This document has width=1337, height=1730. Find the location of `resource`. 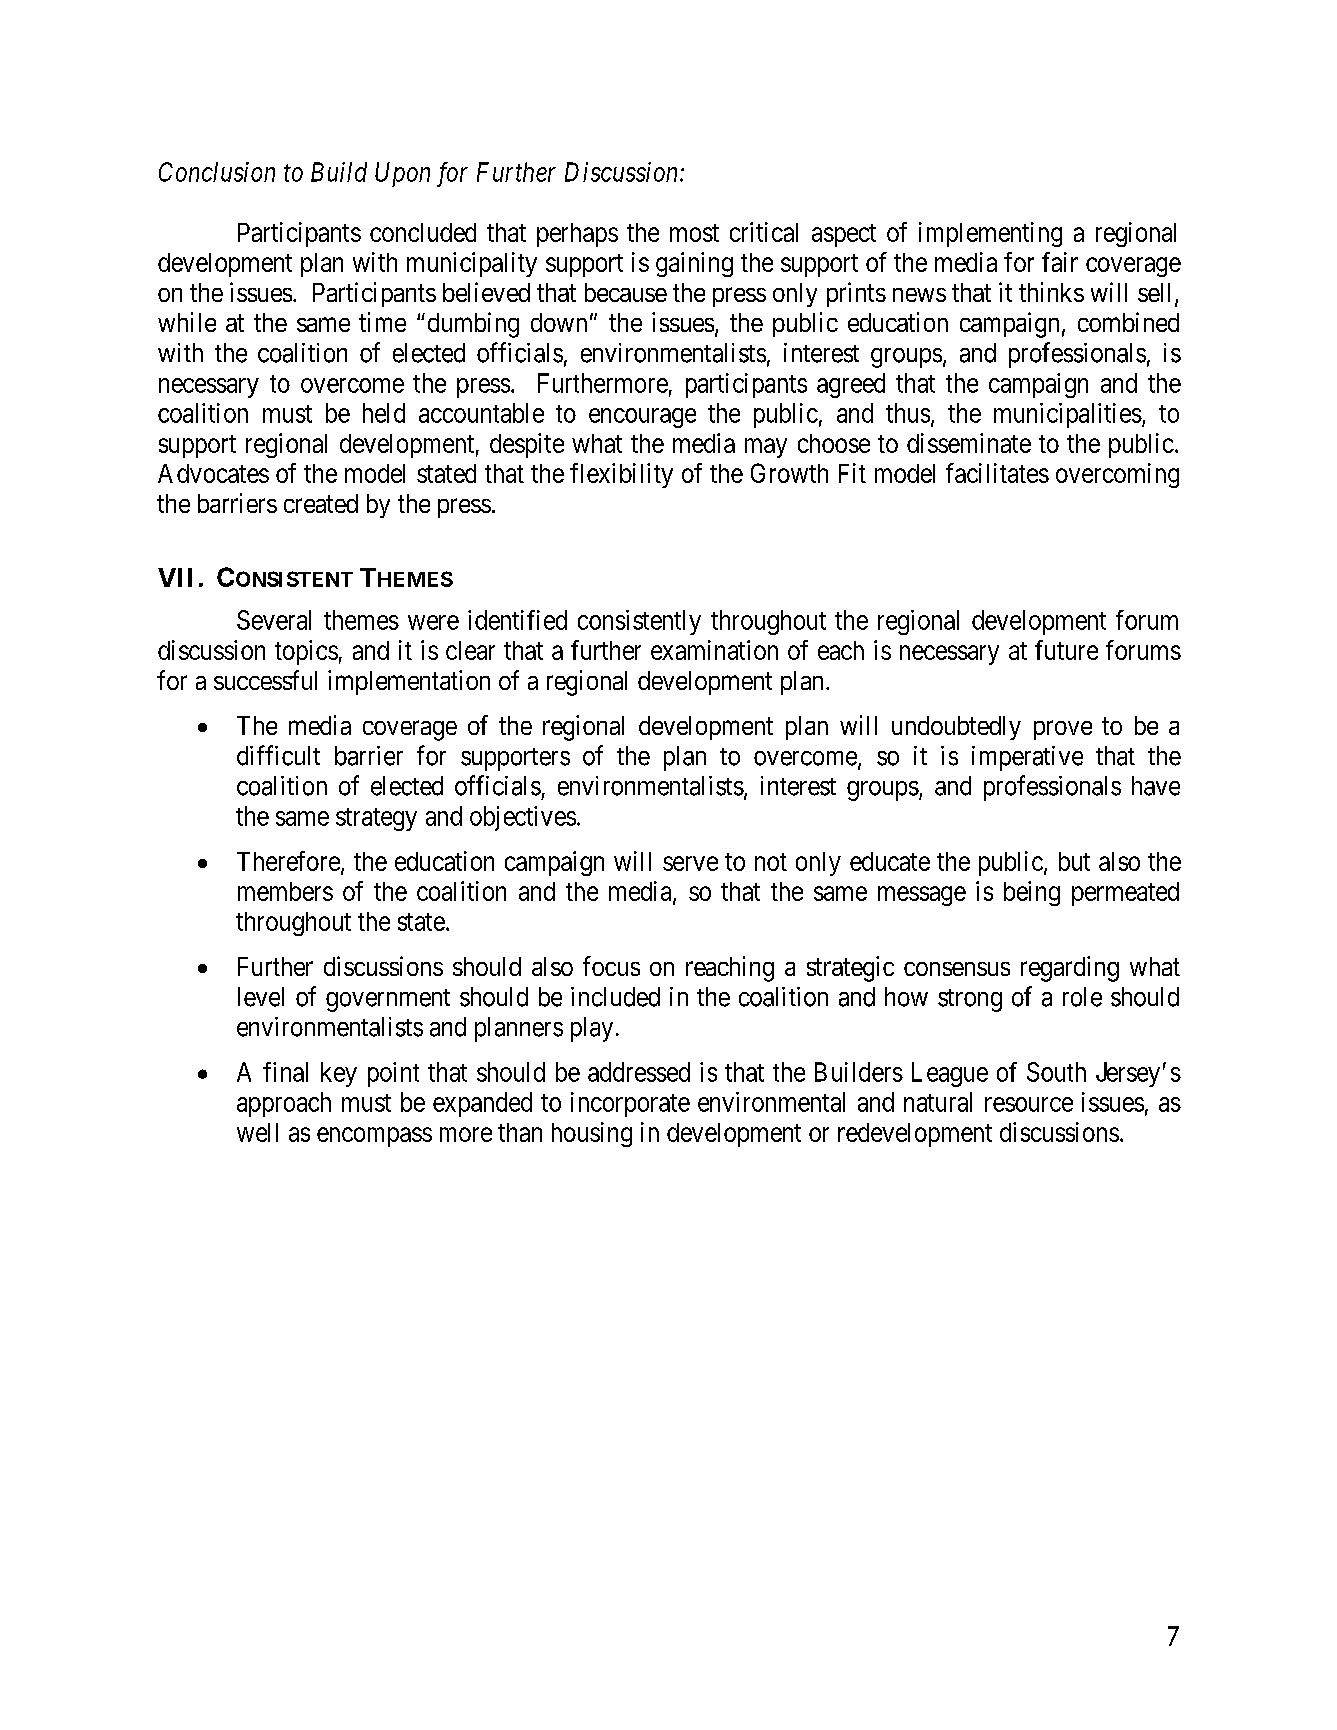

resource is located at coordinates (1029, 1104).
